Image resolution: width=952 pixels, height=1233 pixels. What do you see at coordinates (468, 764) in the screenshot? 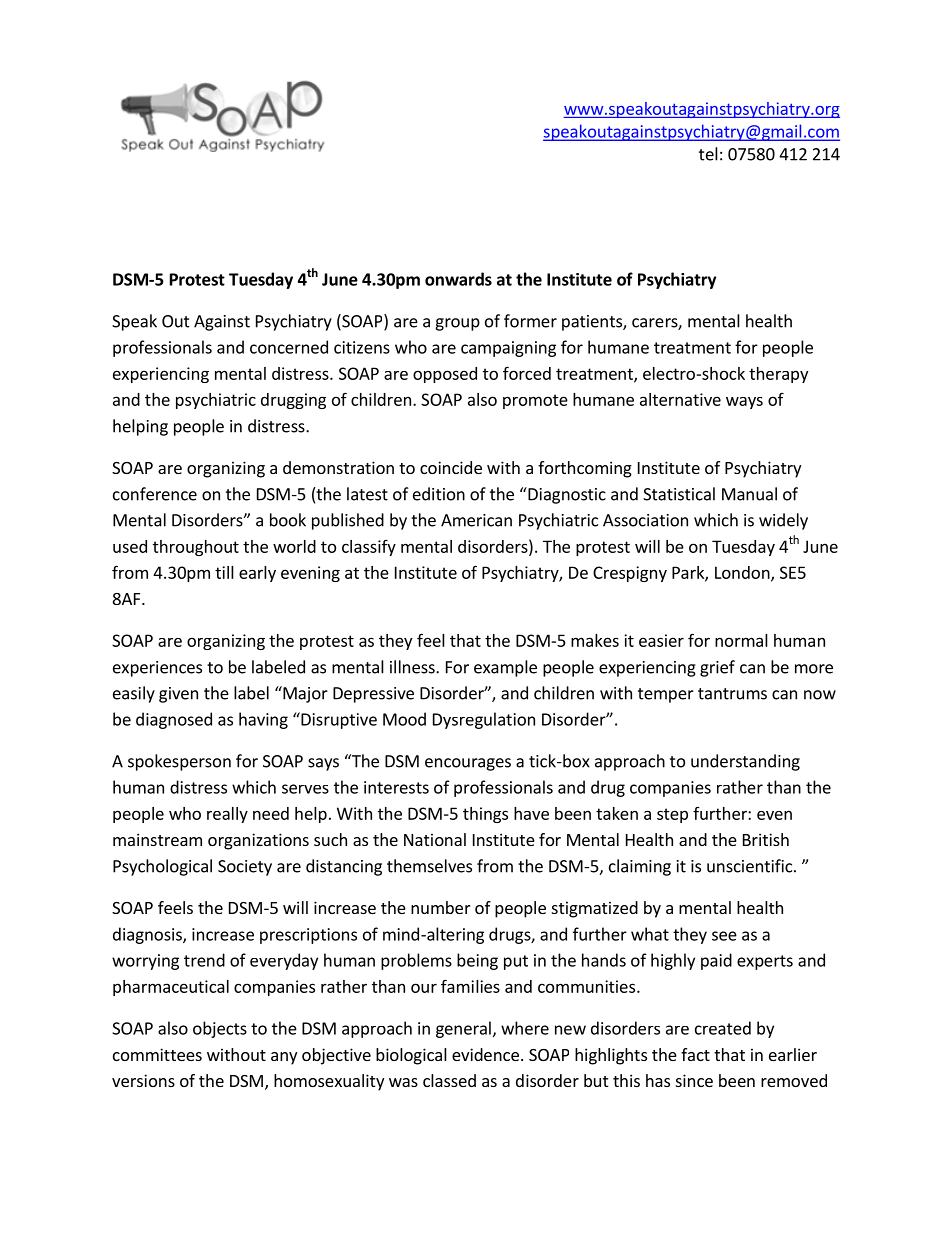
I see `encourages` at bounding box center [468, 764].
